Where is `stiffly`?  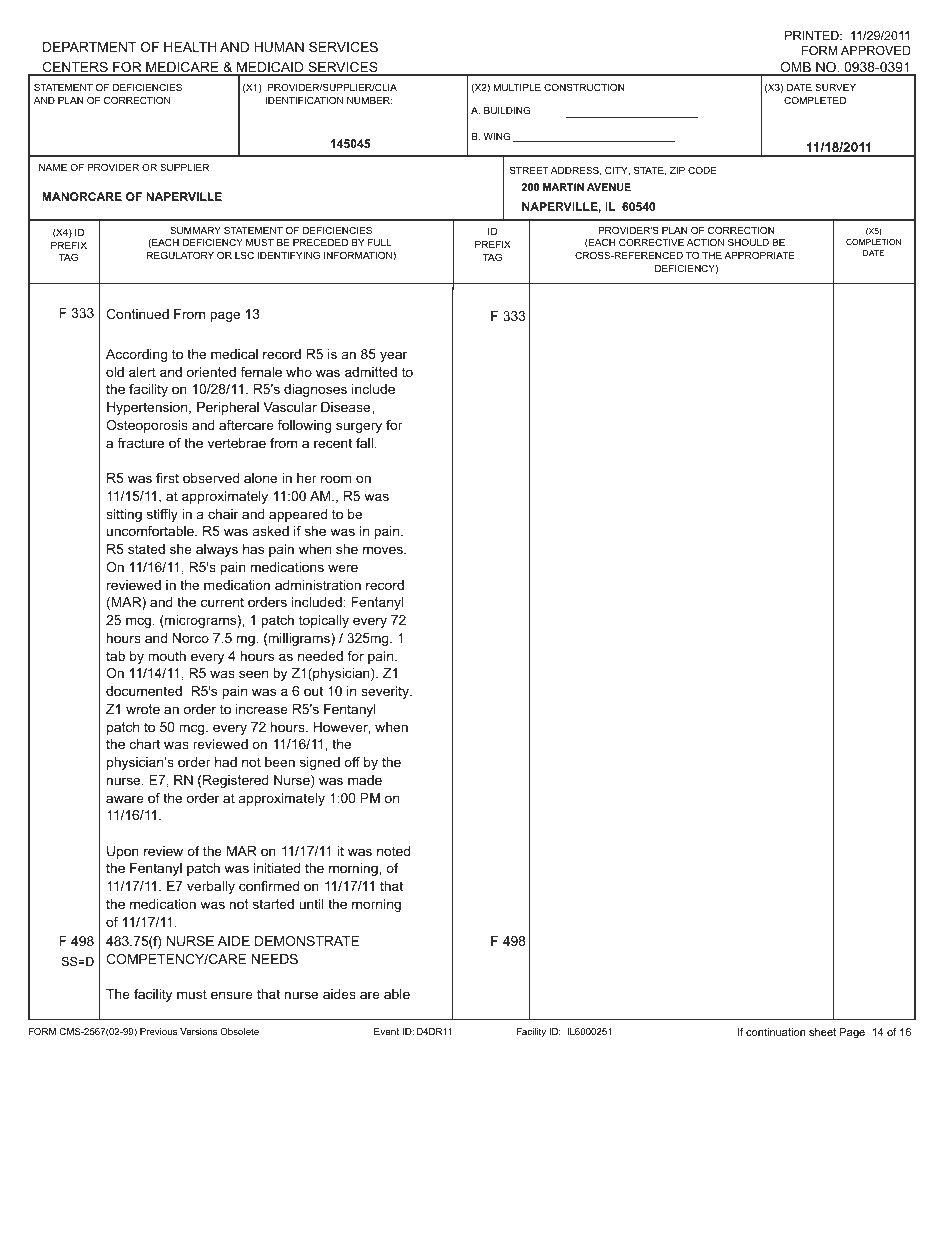
stiffly is located at coordinates (162, 515).
